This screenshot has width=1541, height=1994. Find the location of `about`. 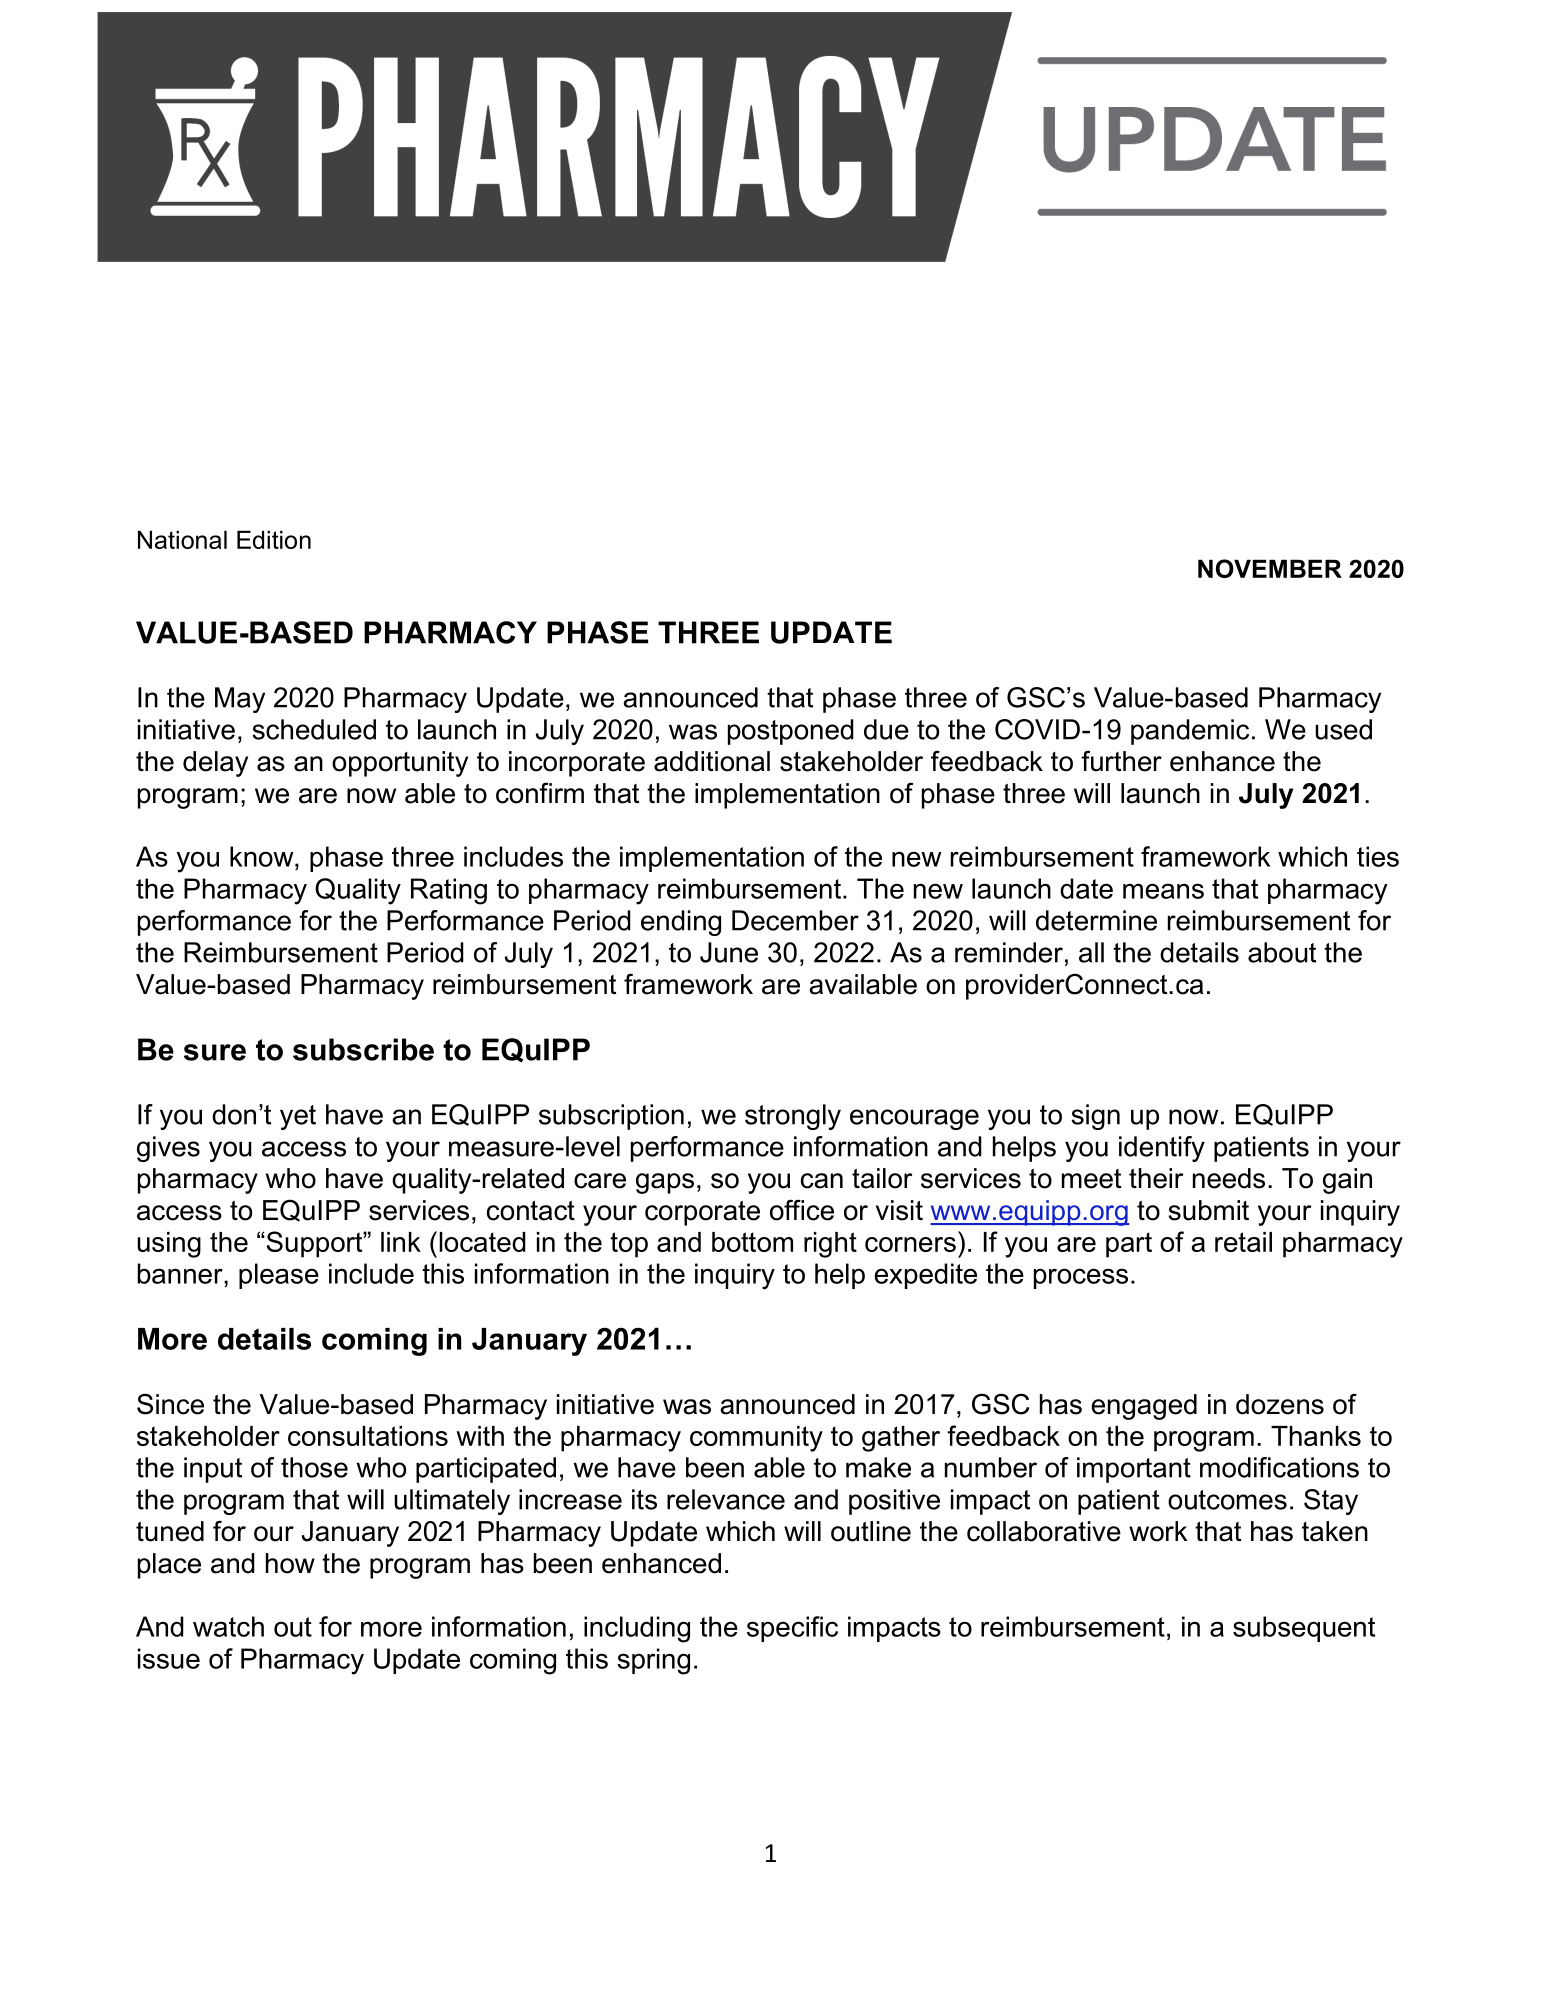

about is located at coordinates (1282, 952).
